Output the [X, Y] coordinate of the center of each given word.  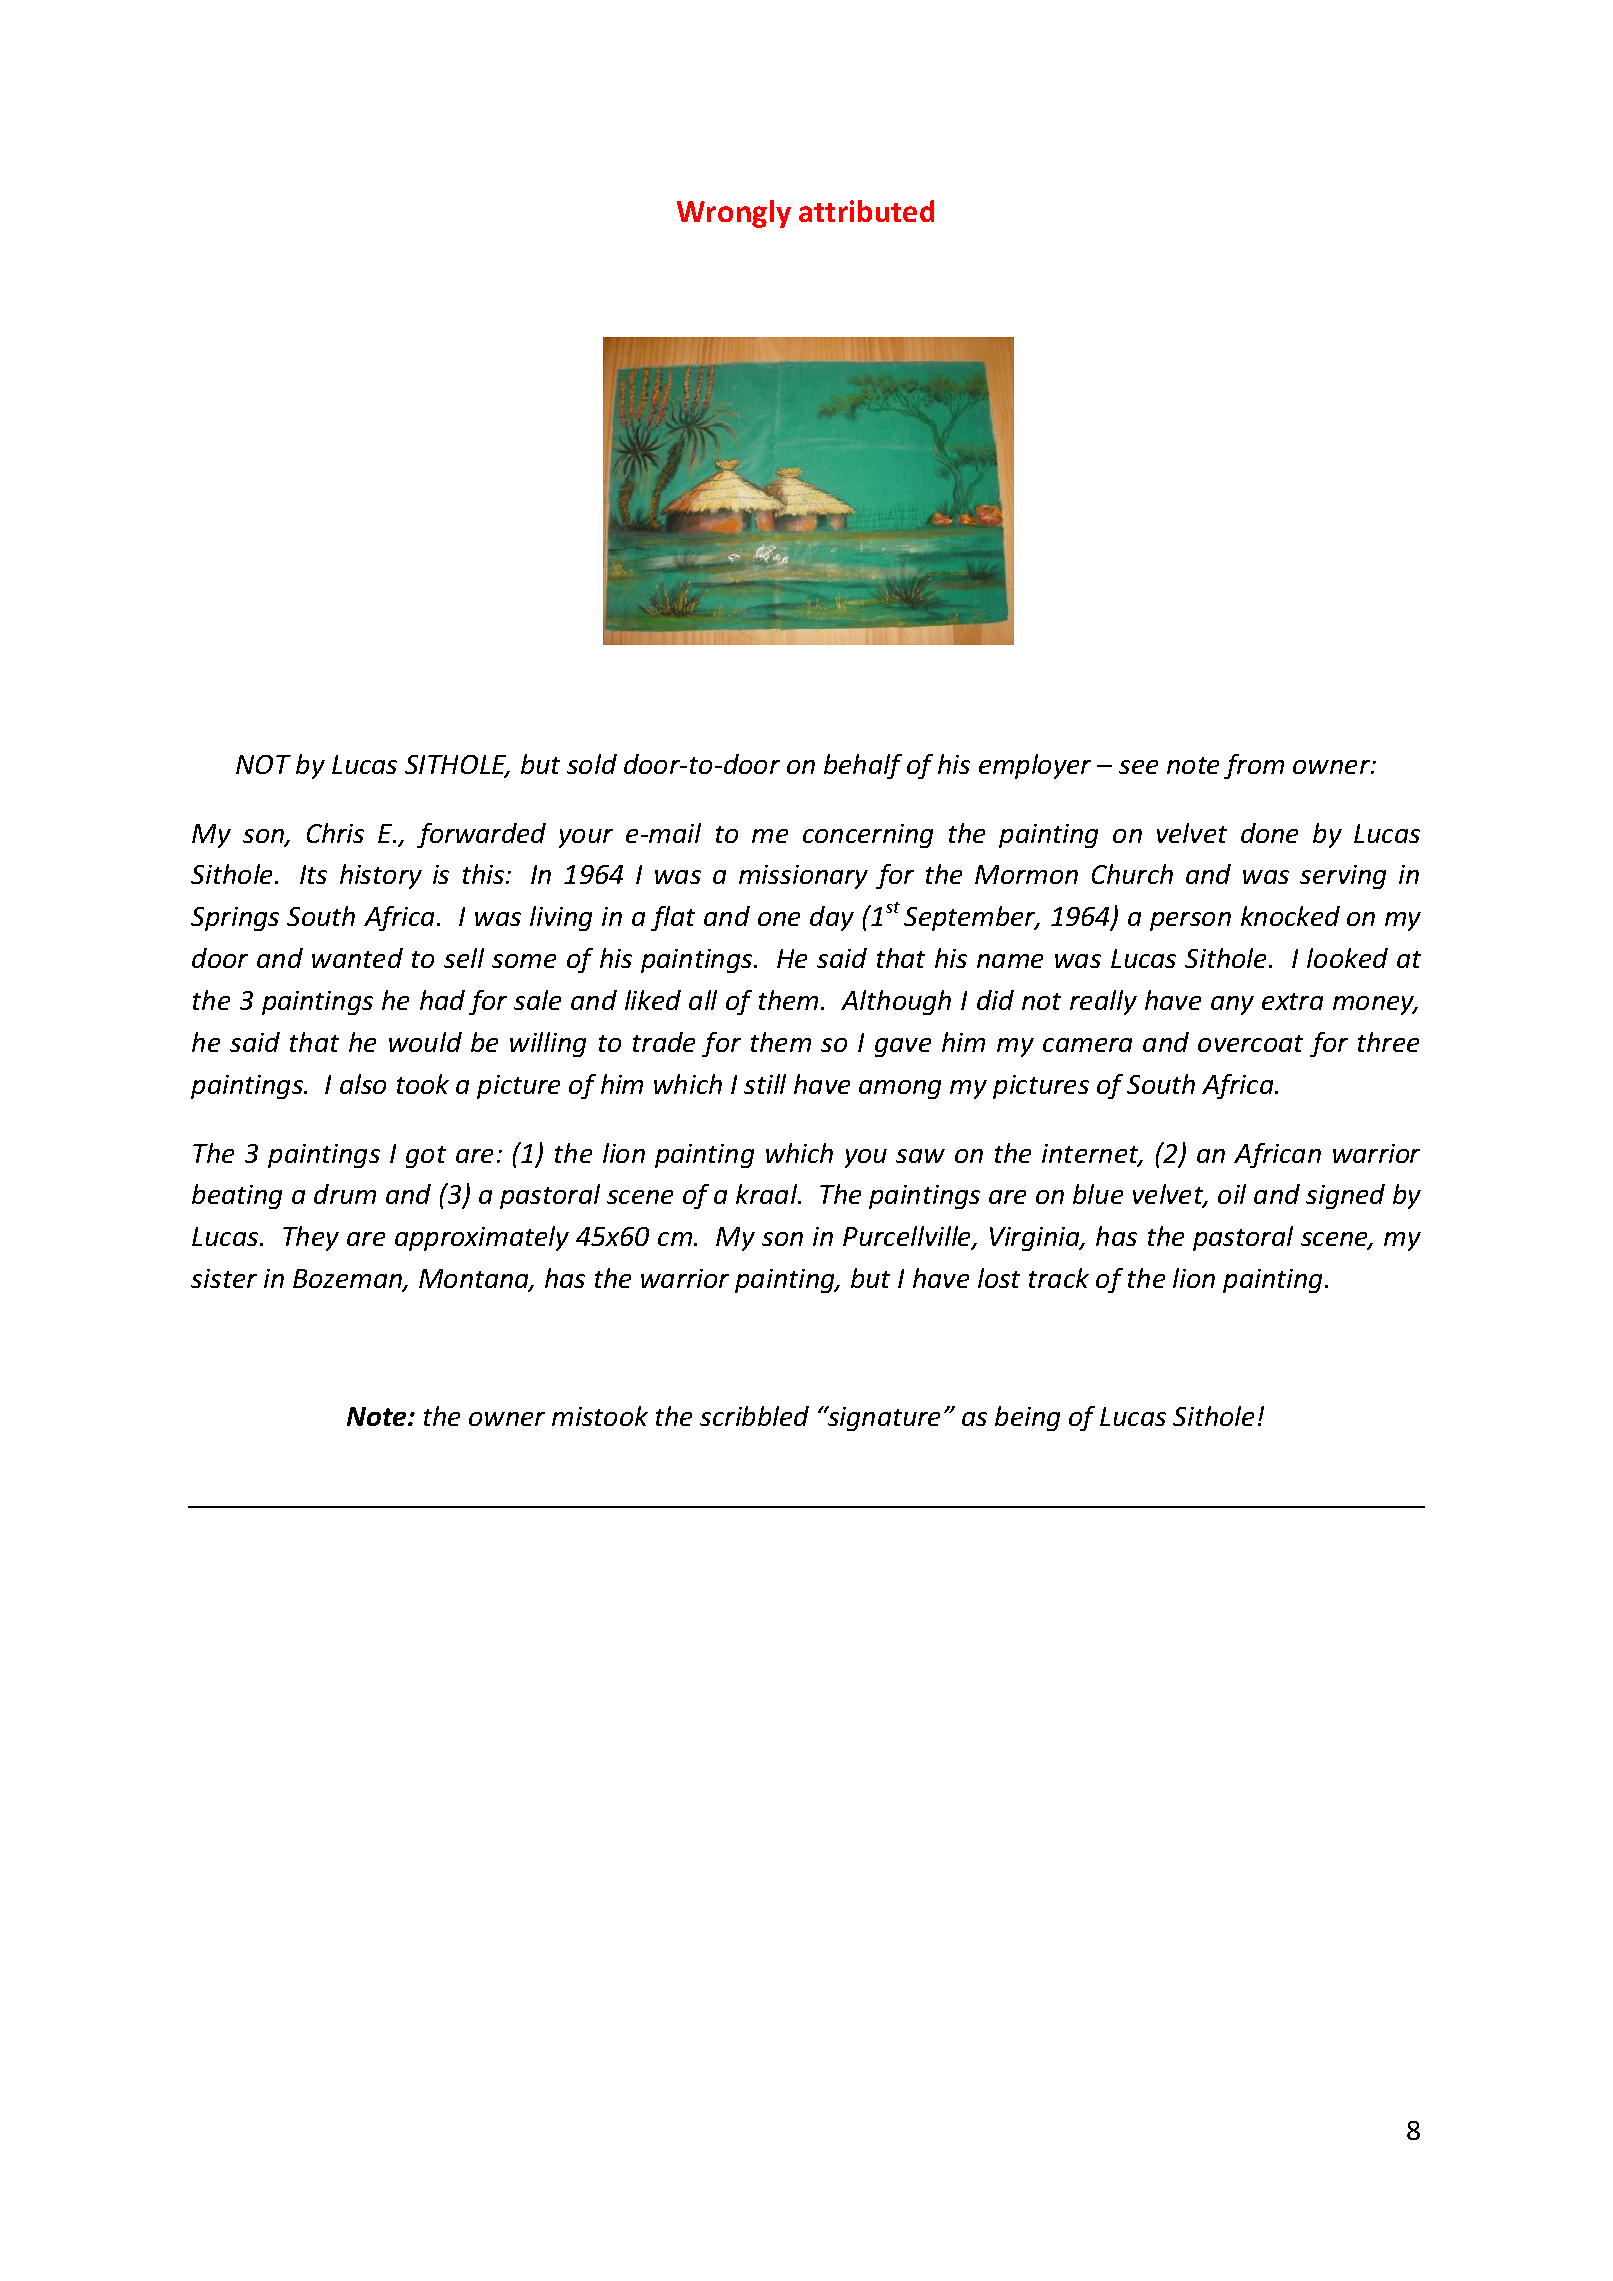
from [1254, 766]
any [1232, 1005]
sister [224, 1278]
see [1138, 767]
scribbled [754, 1416]
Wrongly [734, 214]
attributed [866, 211]
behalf [863, 766]
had [442, 1000]
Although [896, 1002]
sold [592, 764]
